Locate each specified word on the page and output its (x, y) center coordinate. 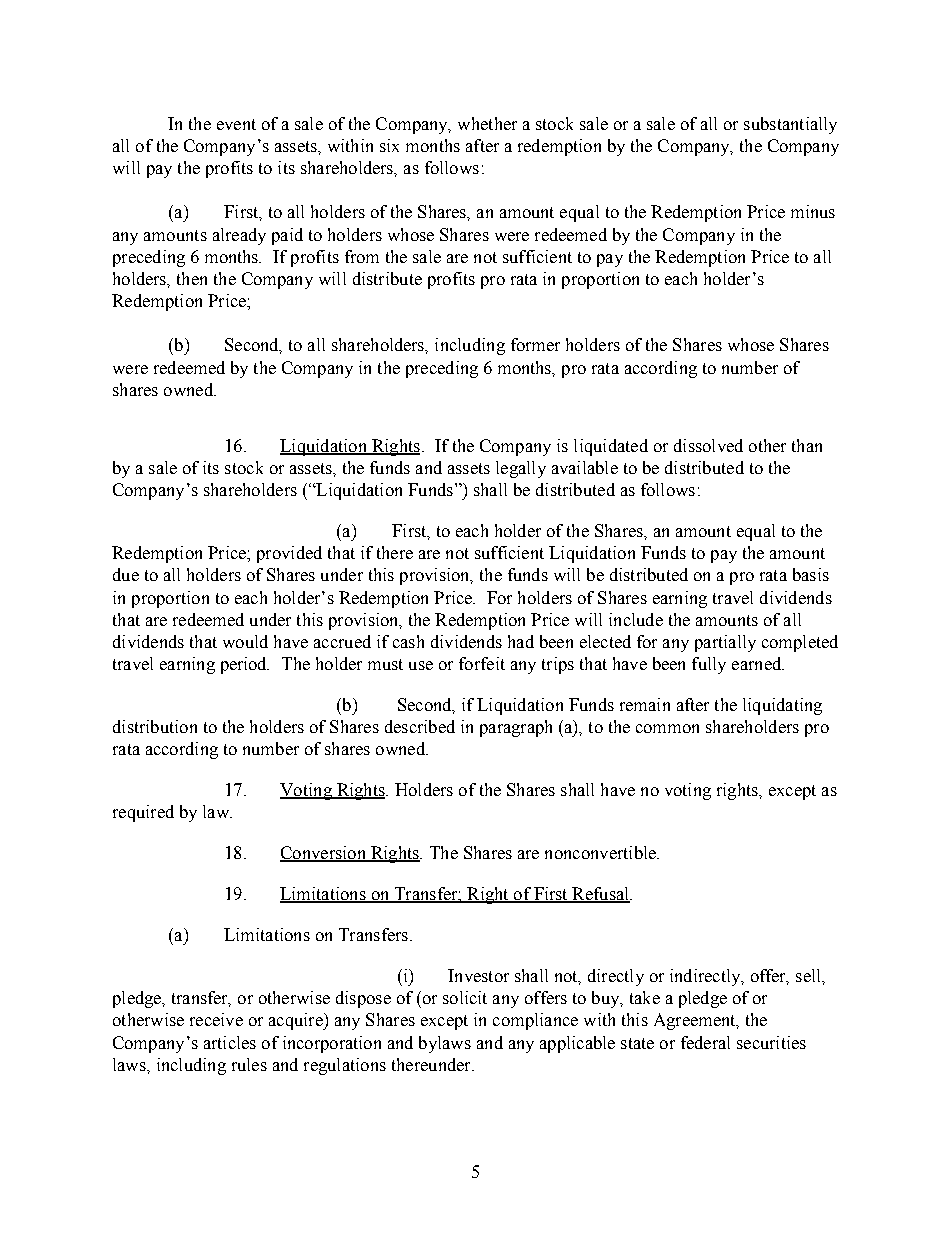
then (192, 278)
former (535, 344)
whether (487, 123)
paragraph (516, 728)
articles (230, 1042)
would (245, 641)
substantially (790, 125)
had (521, 641)
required (143, 813)
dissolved (708, 445)
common (667, 728)
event (236, 124)
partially (725, 643)
